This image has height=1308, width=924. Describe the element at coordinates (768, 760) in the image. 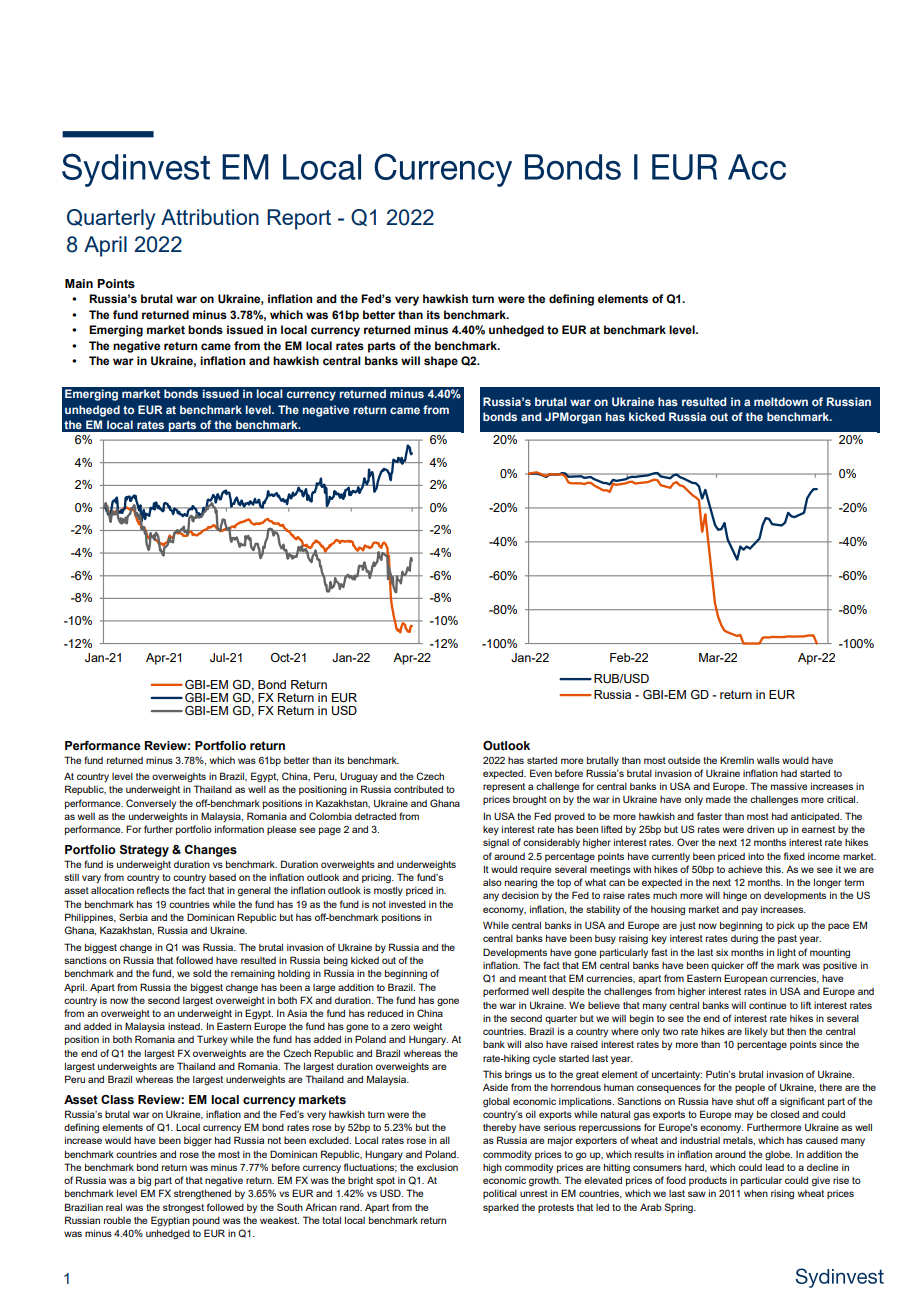

I see `walls` at that location.
